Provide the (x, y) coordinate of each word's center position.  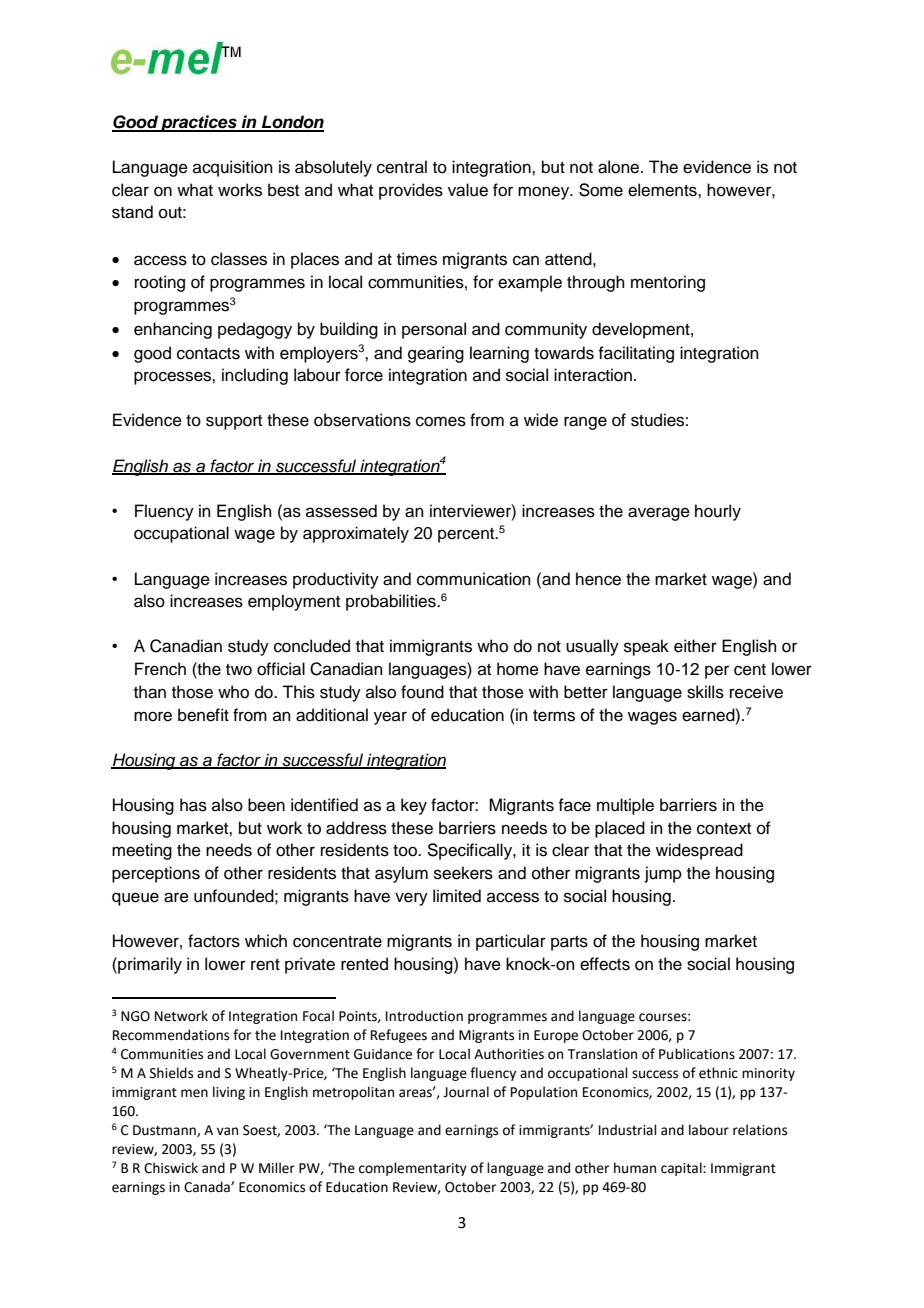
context (724, 829)
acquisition (233, 168)
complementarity (413, 1169)
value (468, 190)
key (414, 806)
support (234, 422)
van (227, 1131)
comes (441, 421)
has (193, 805)
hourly (718, 512)
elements (663, 190)
